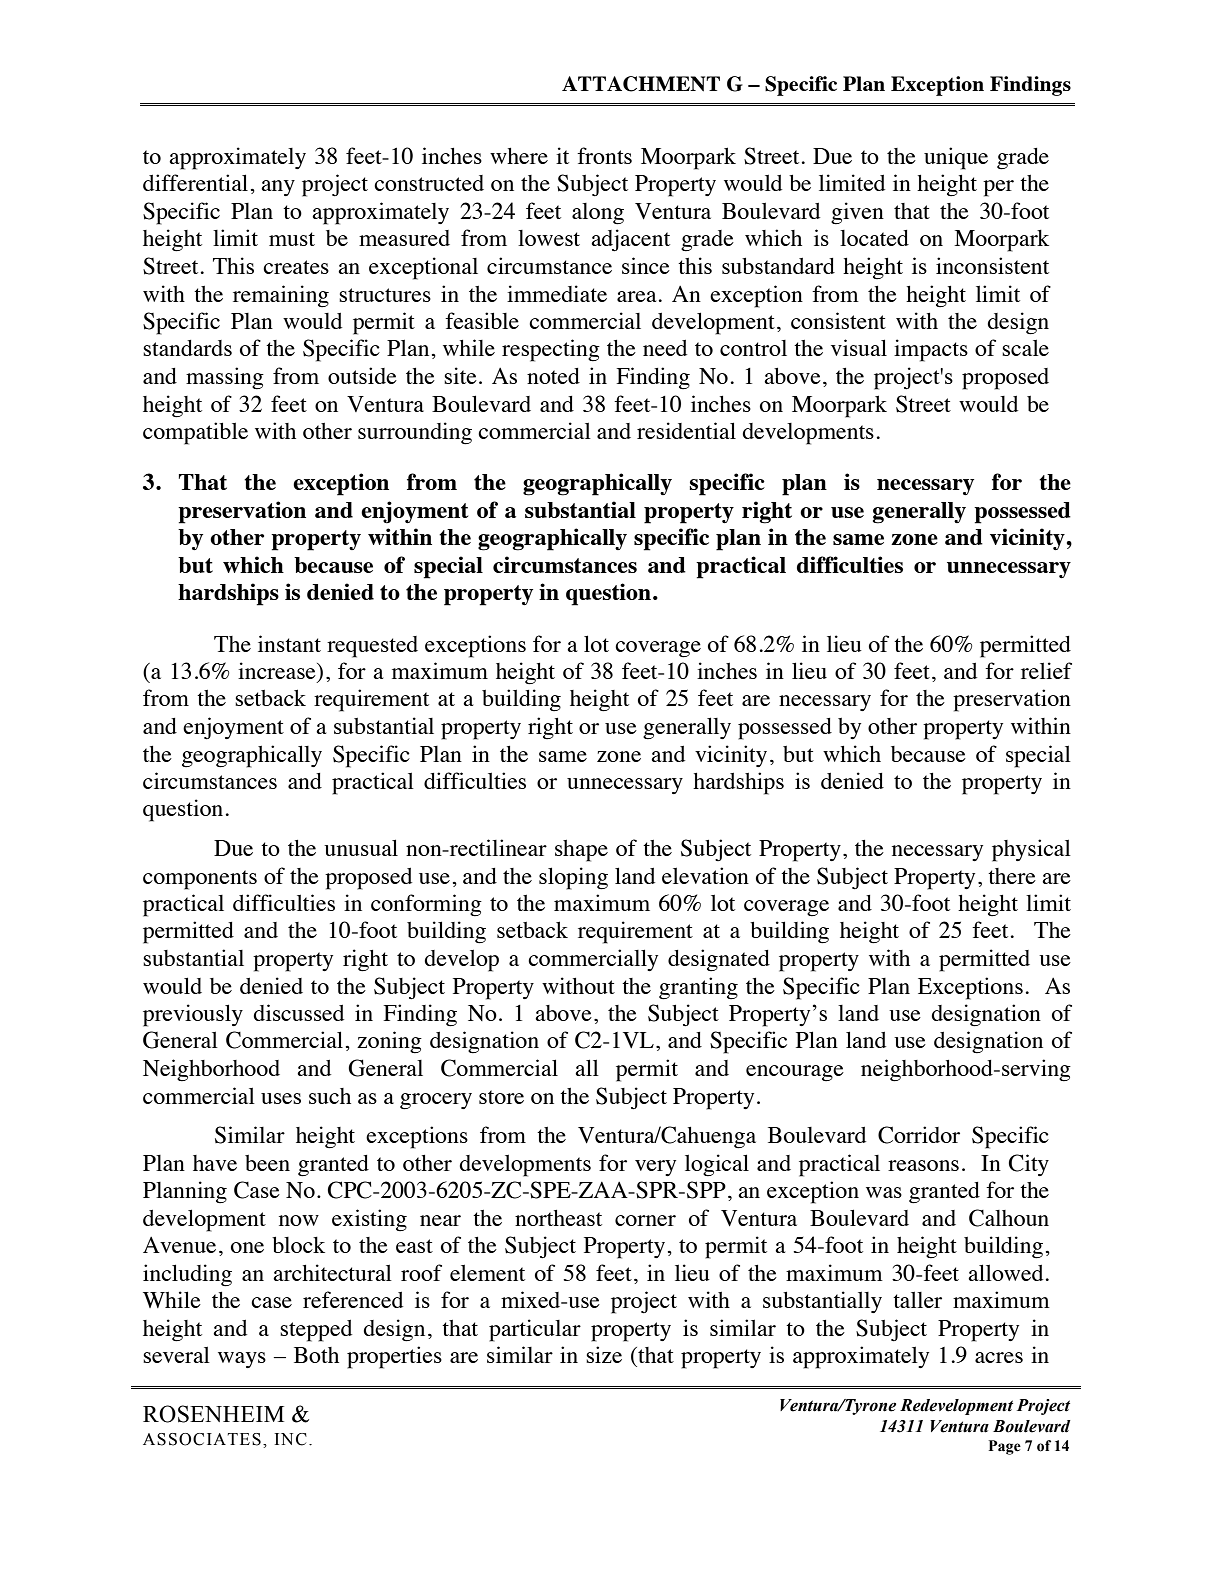 The height and width of the page is (1572, 1214). I want to click on Page, so click(1005, 1447).
